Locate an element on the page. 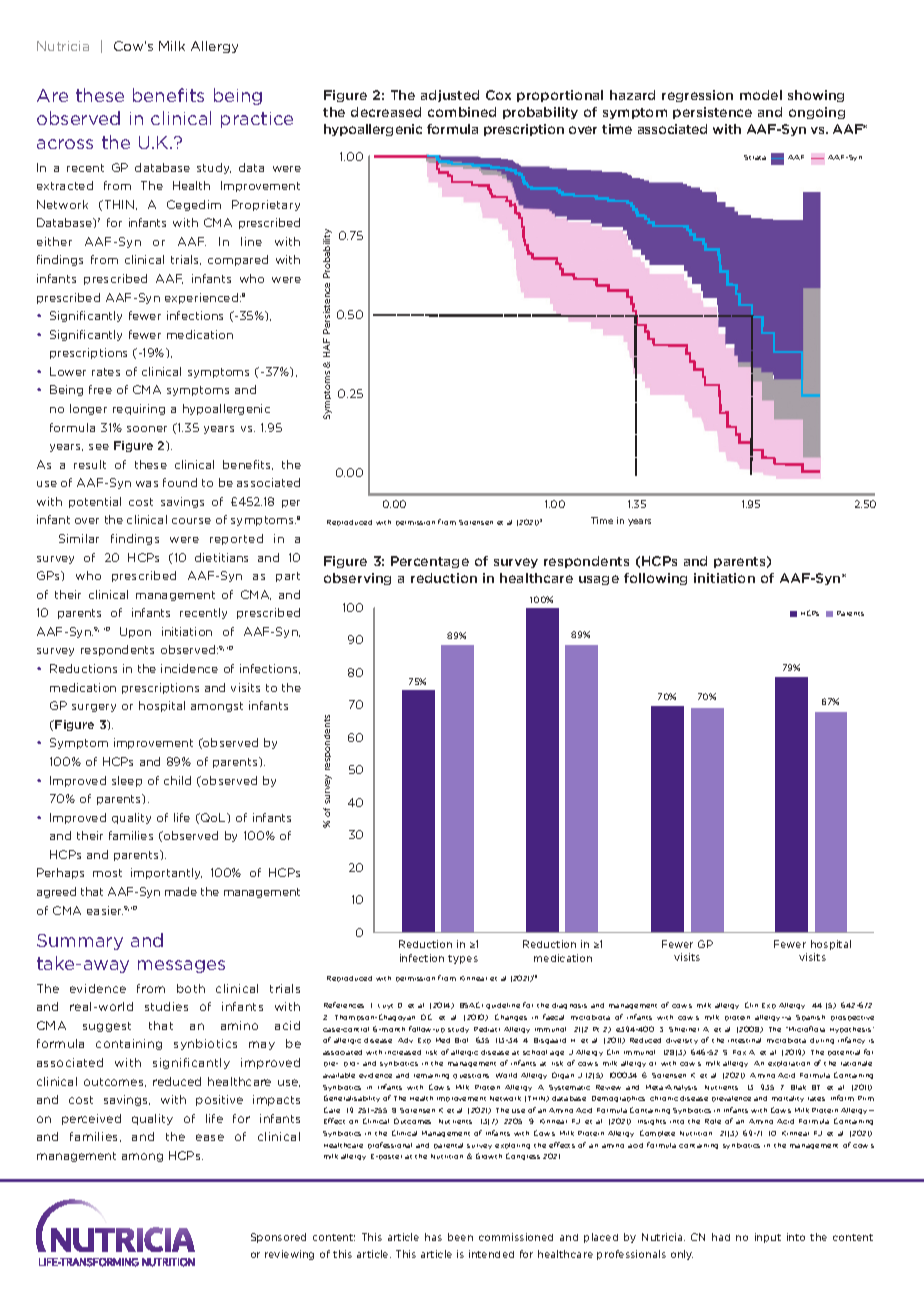 The width and height of the page is (924, 1305). usage is located at coordinates (599, 580).
